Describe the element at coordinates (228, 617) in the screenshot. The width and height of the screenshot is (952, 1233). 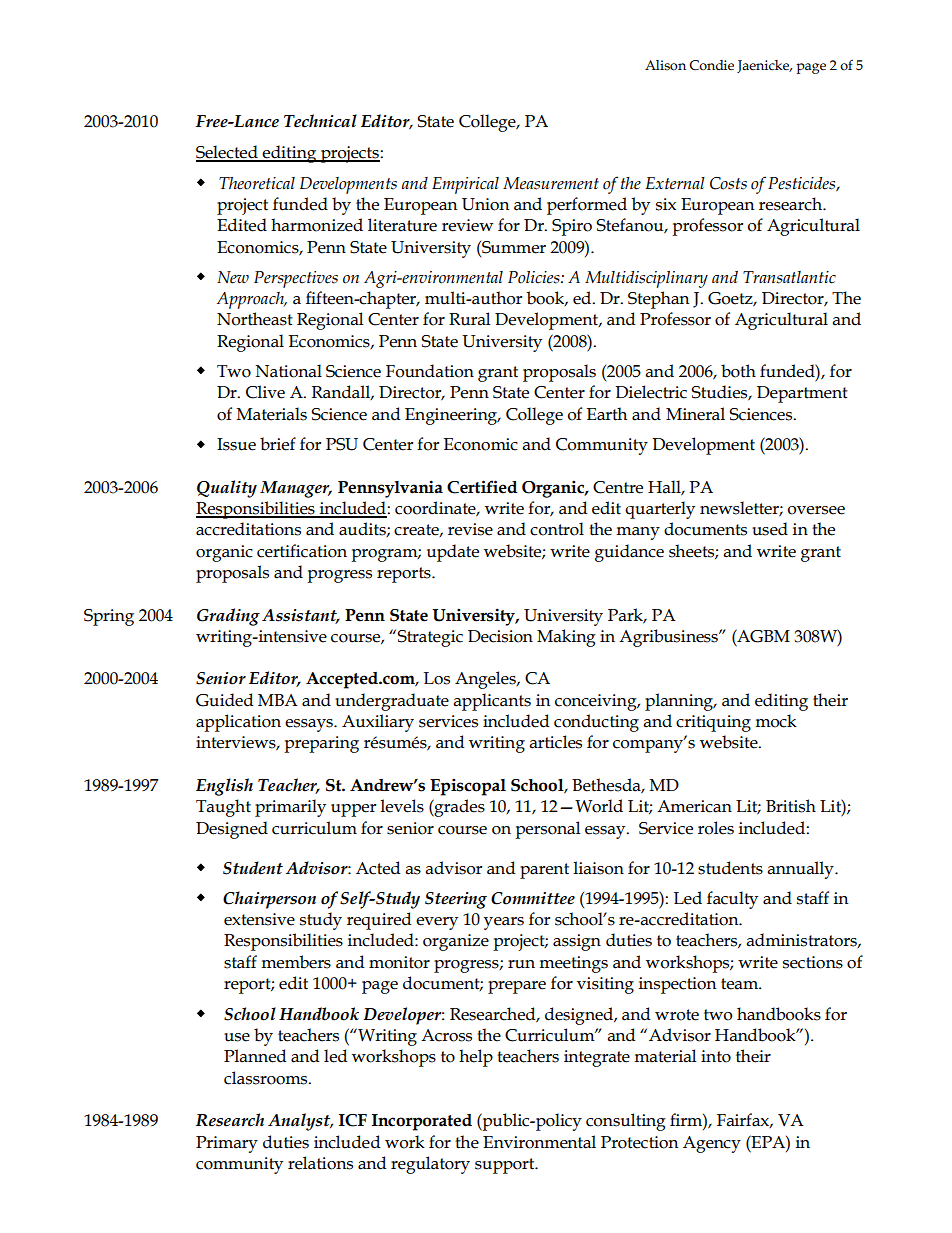
I see `Grading` at that location.
